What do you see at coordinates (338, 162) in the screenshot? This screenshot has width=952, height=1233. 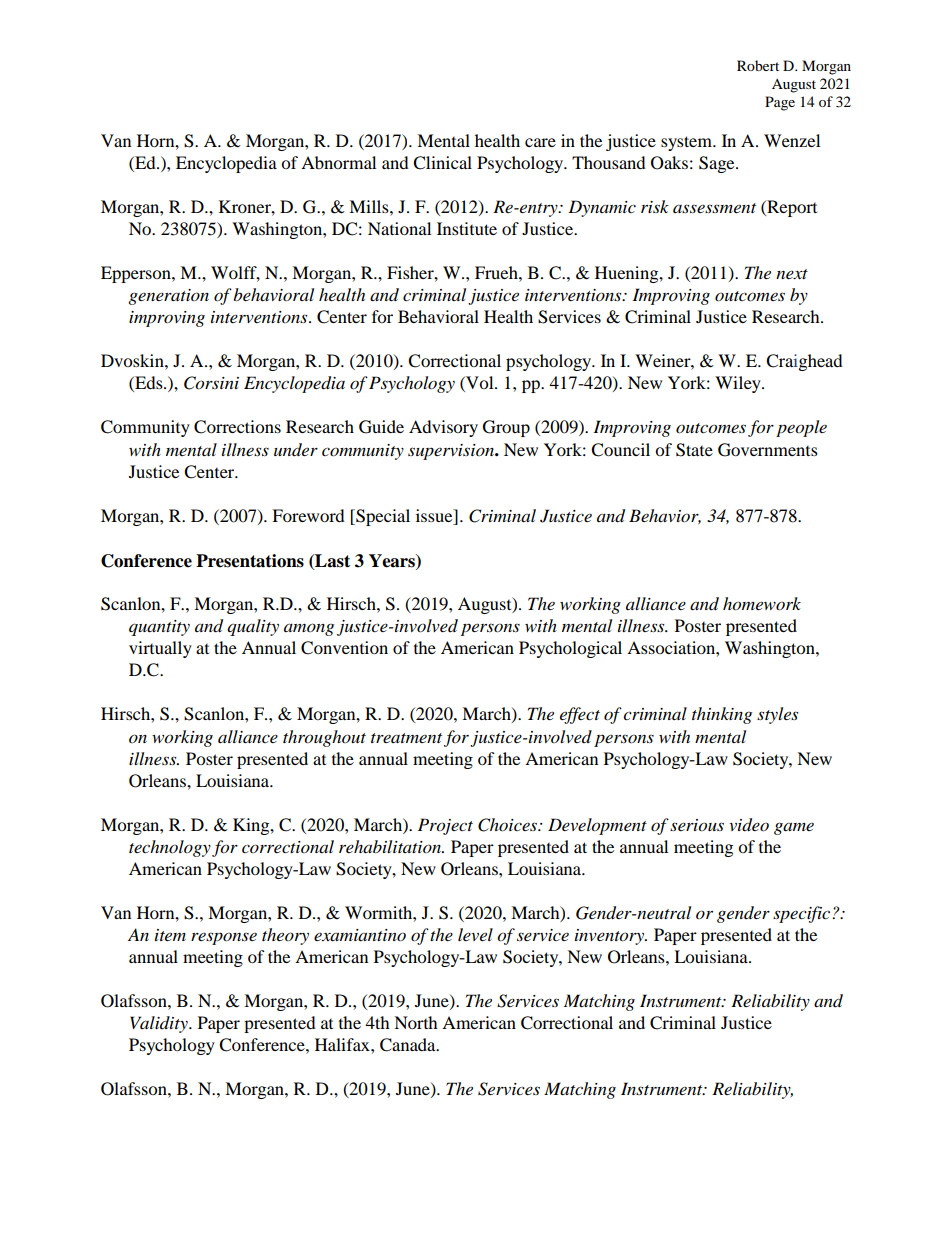 I see `Abnormal` at bounding box center [338, 162].
